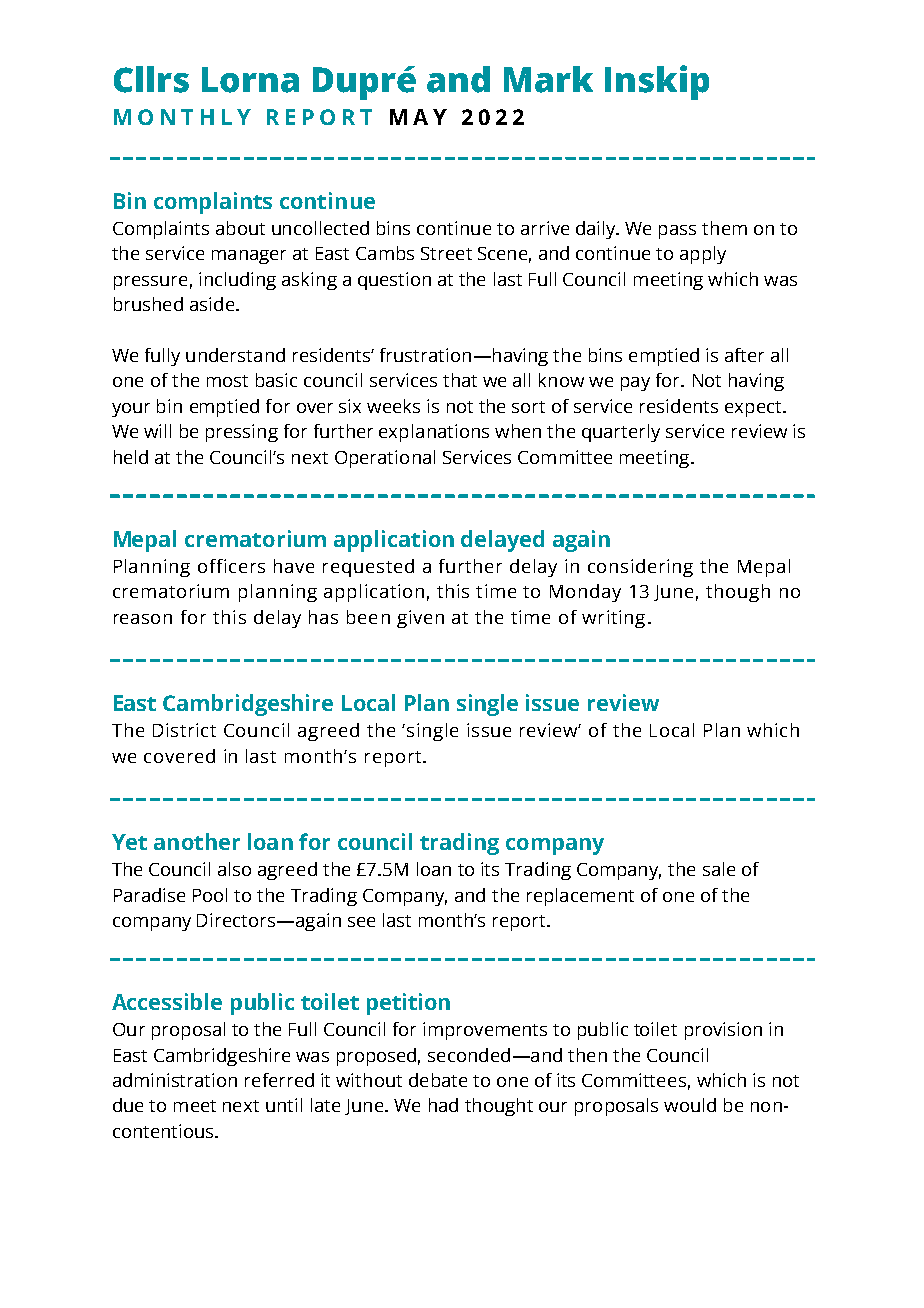  I want to click on pass, so click(677, 232).
